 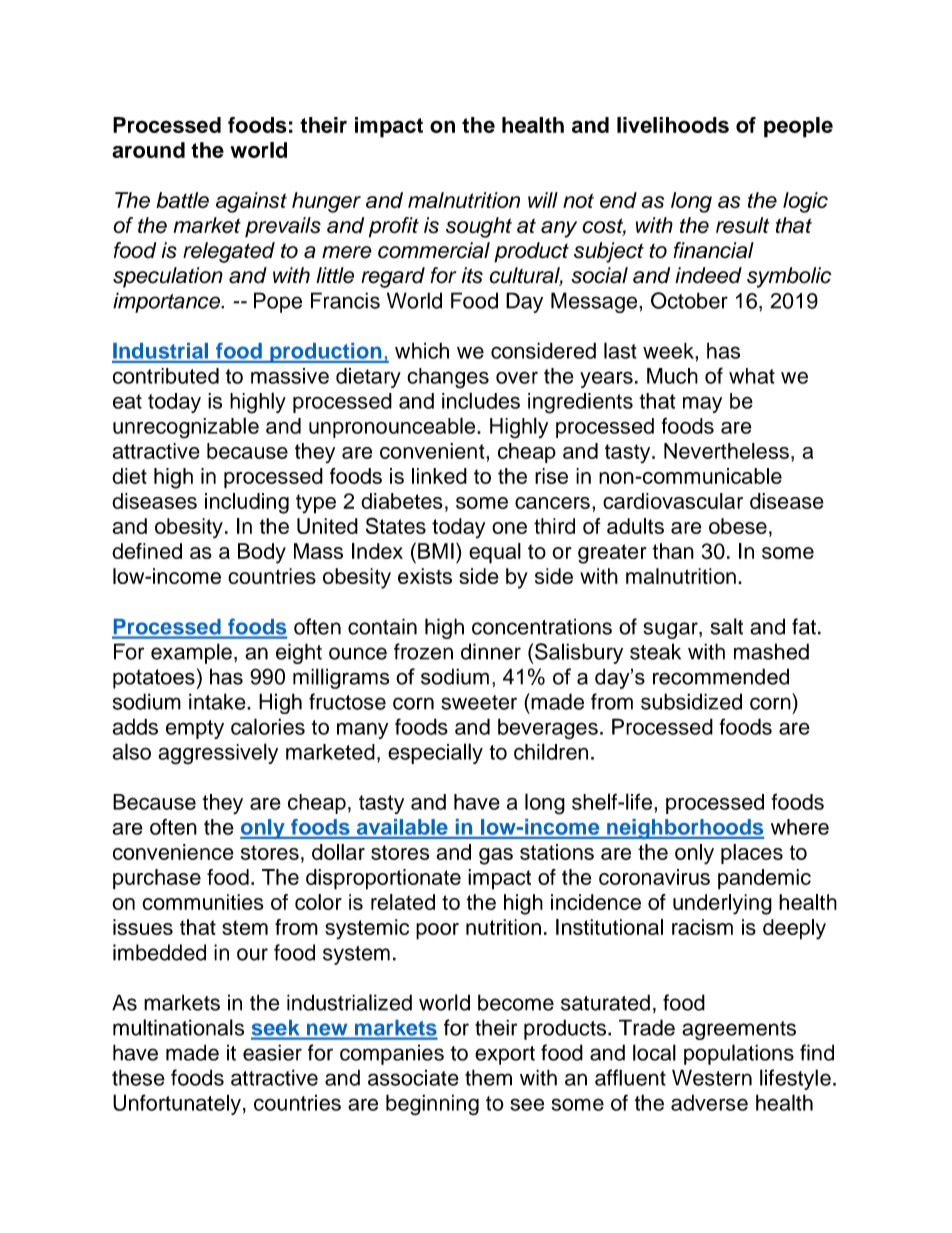 I want to click on around, so click(x=148, y=150).
